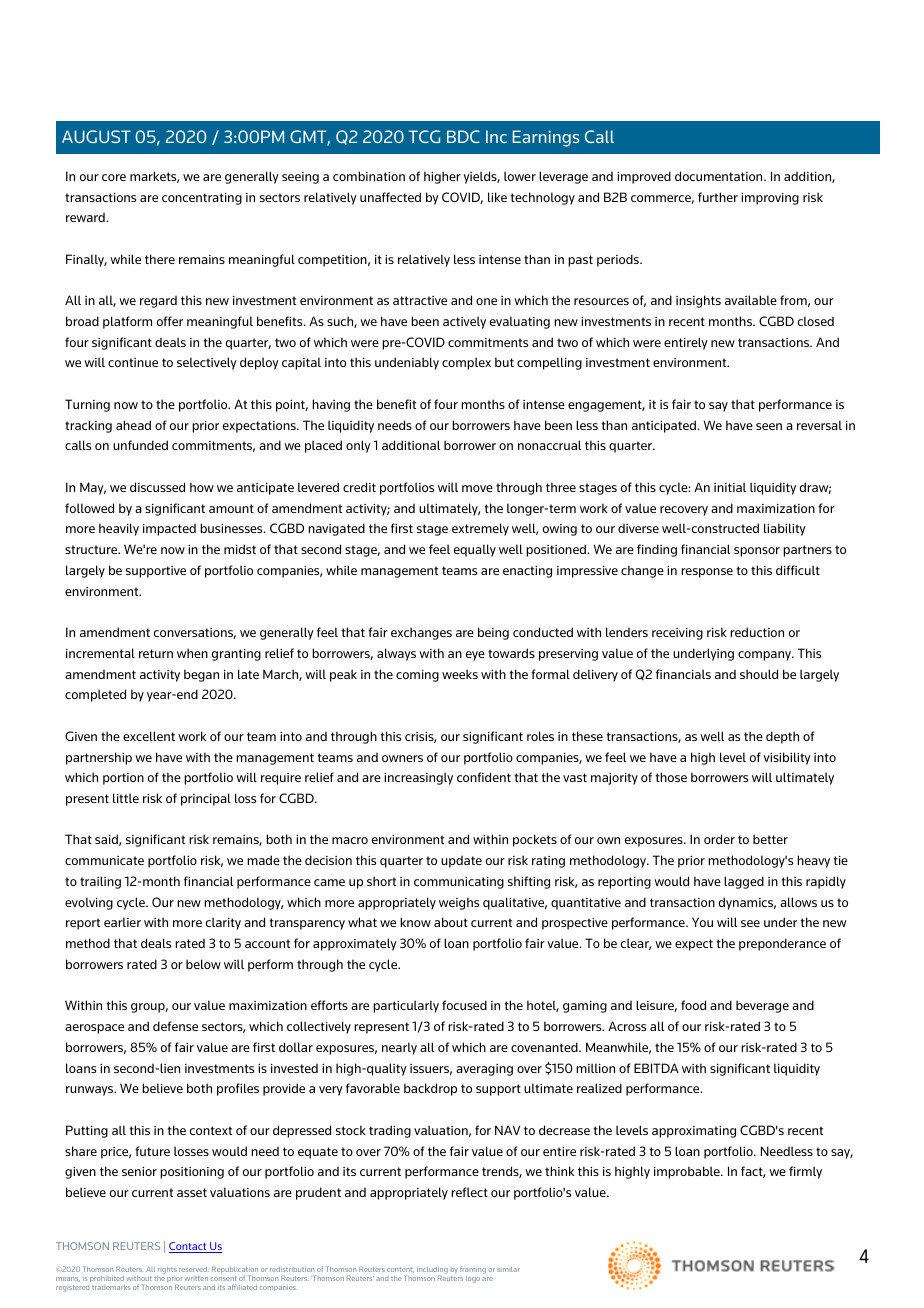 The width and height of the screenshot is (924, 1308). Describe the element at coordinates (782, 737) in the screenshot. I see `depth` at that location.
